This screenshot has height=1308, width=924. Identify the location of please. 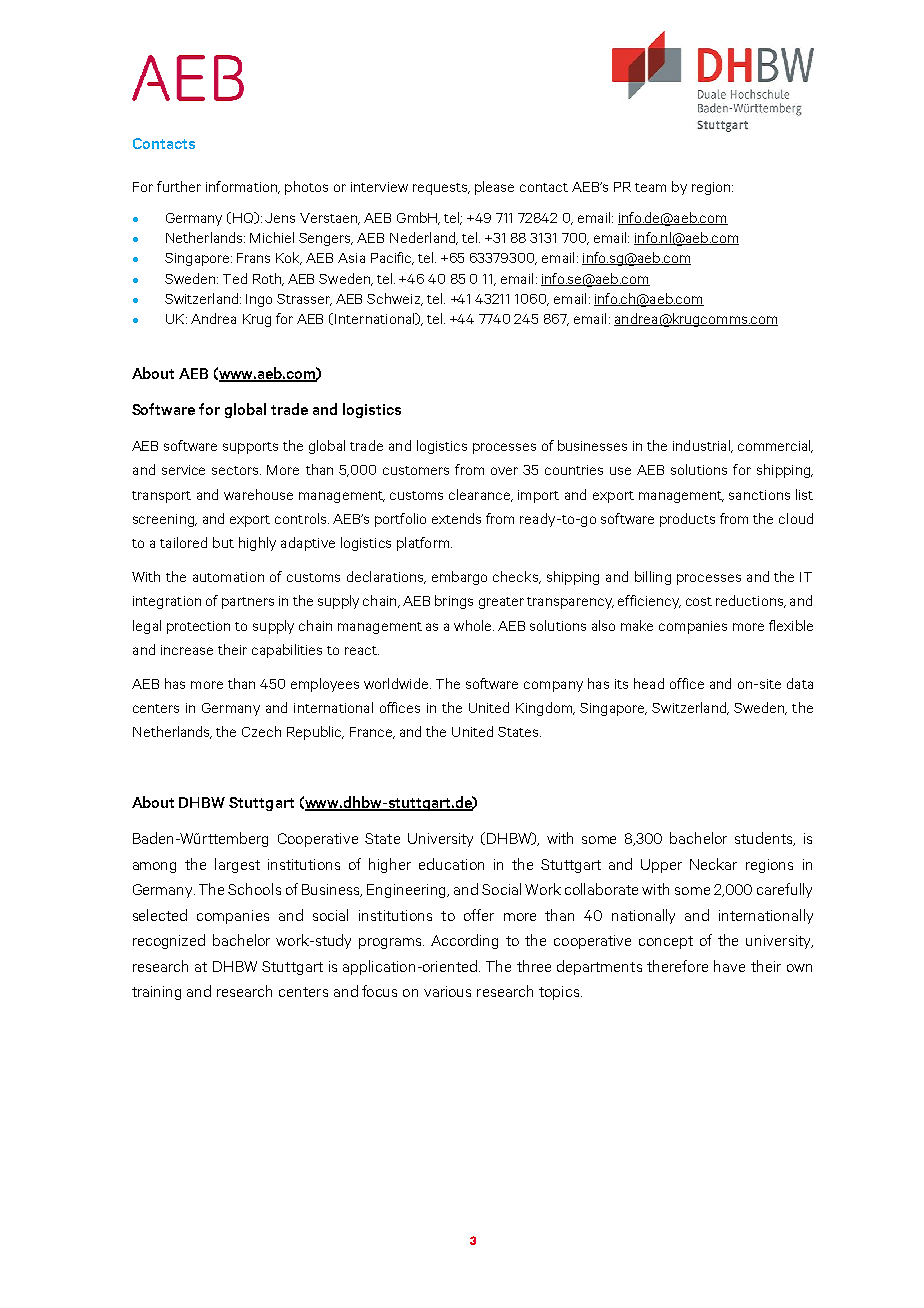
(494, 188).
